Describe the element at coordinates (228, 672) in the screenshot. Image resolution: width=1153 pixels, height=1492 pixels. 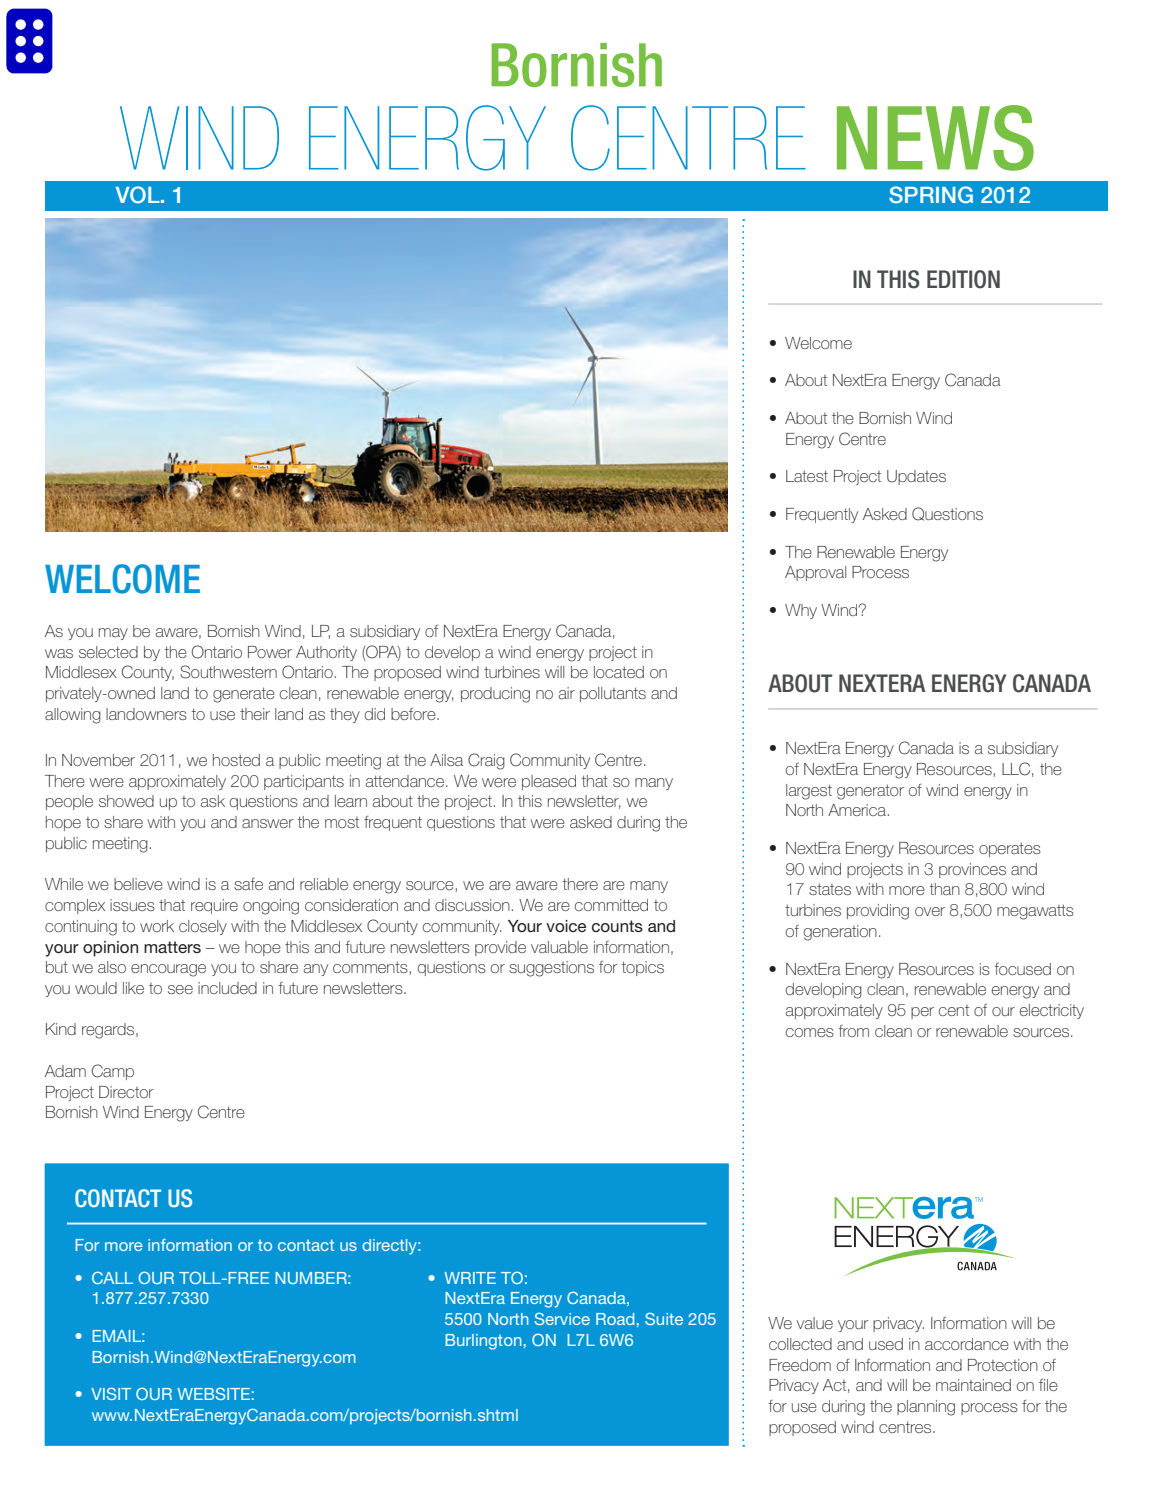
I see `Southwestern` at that location.
